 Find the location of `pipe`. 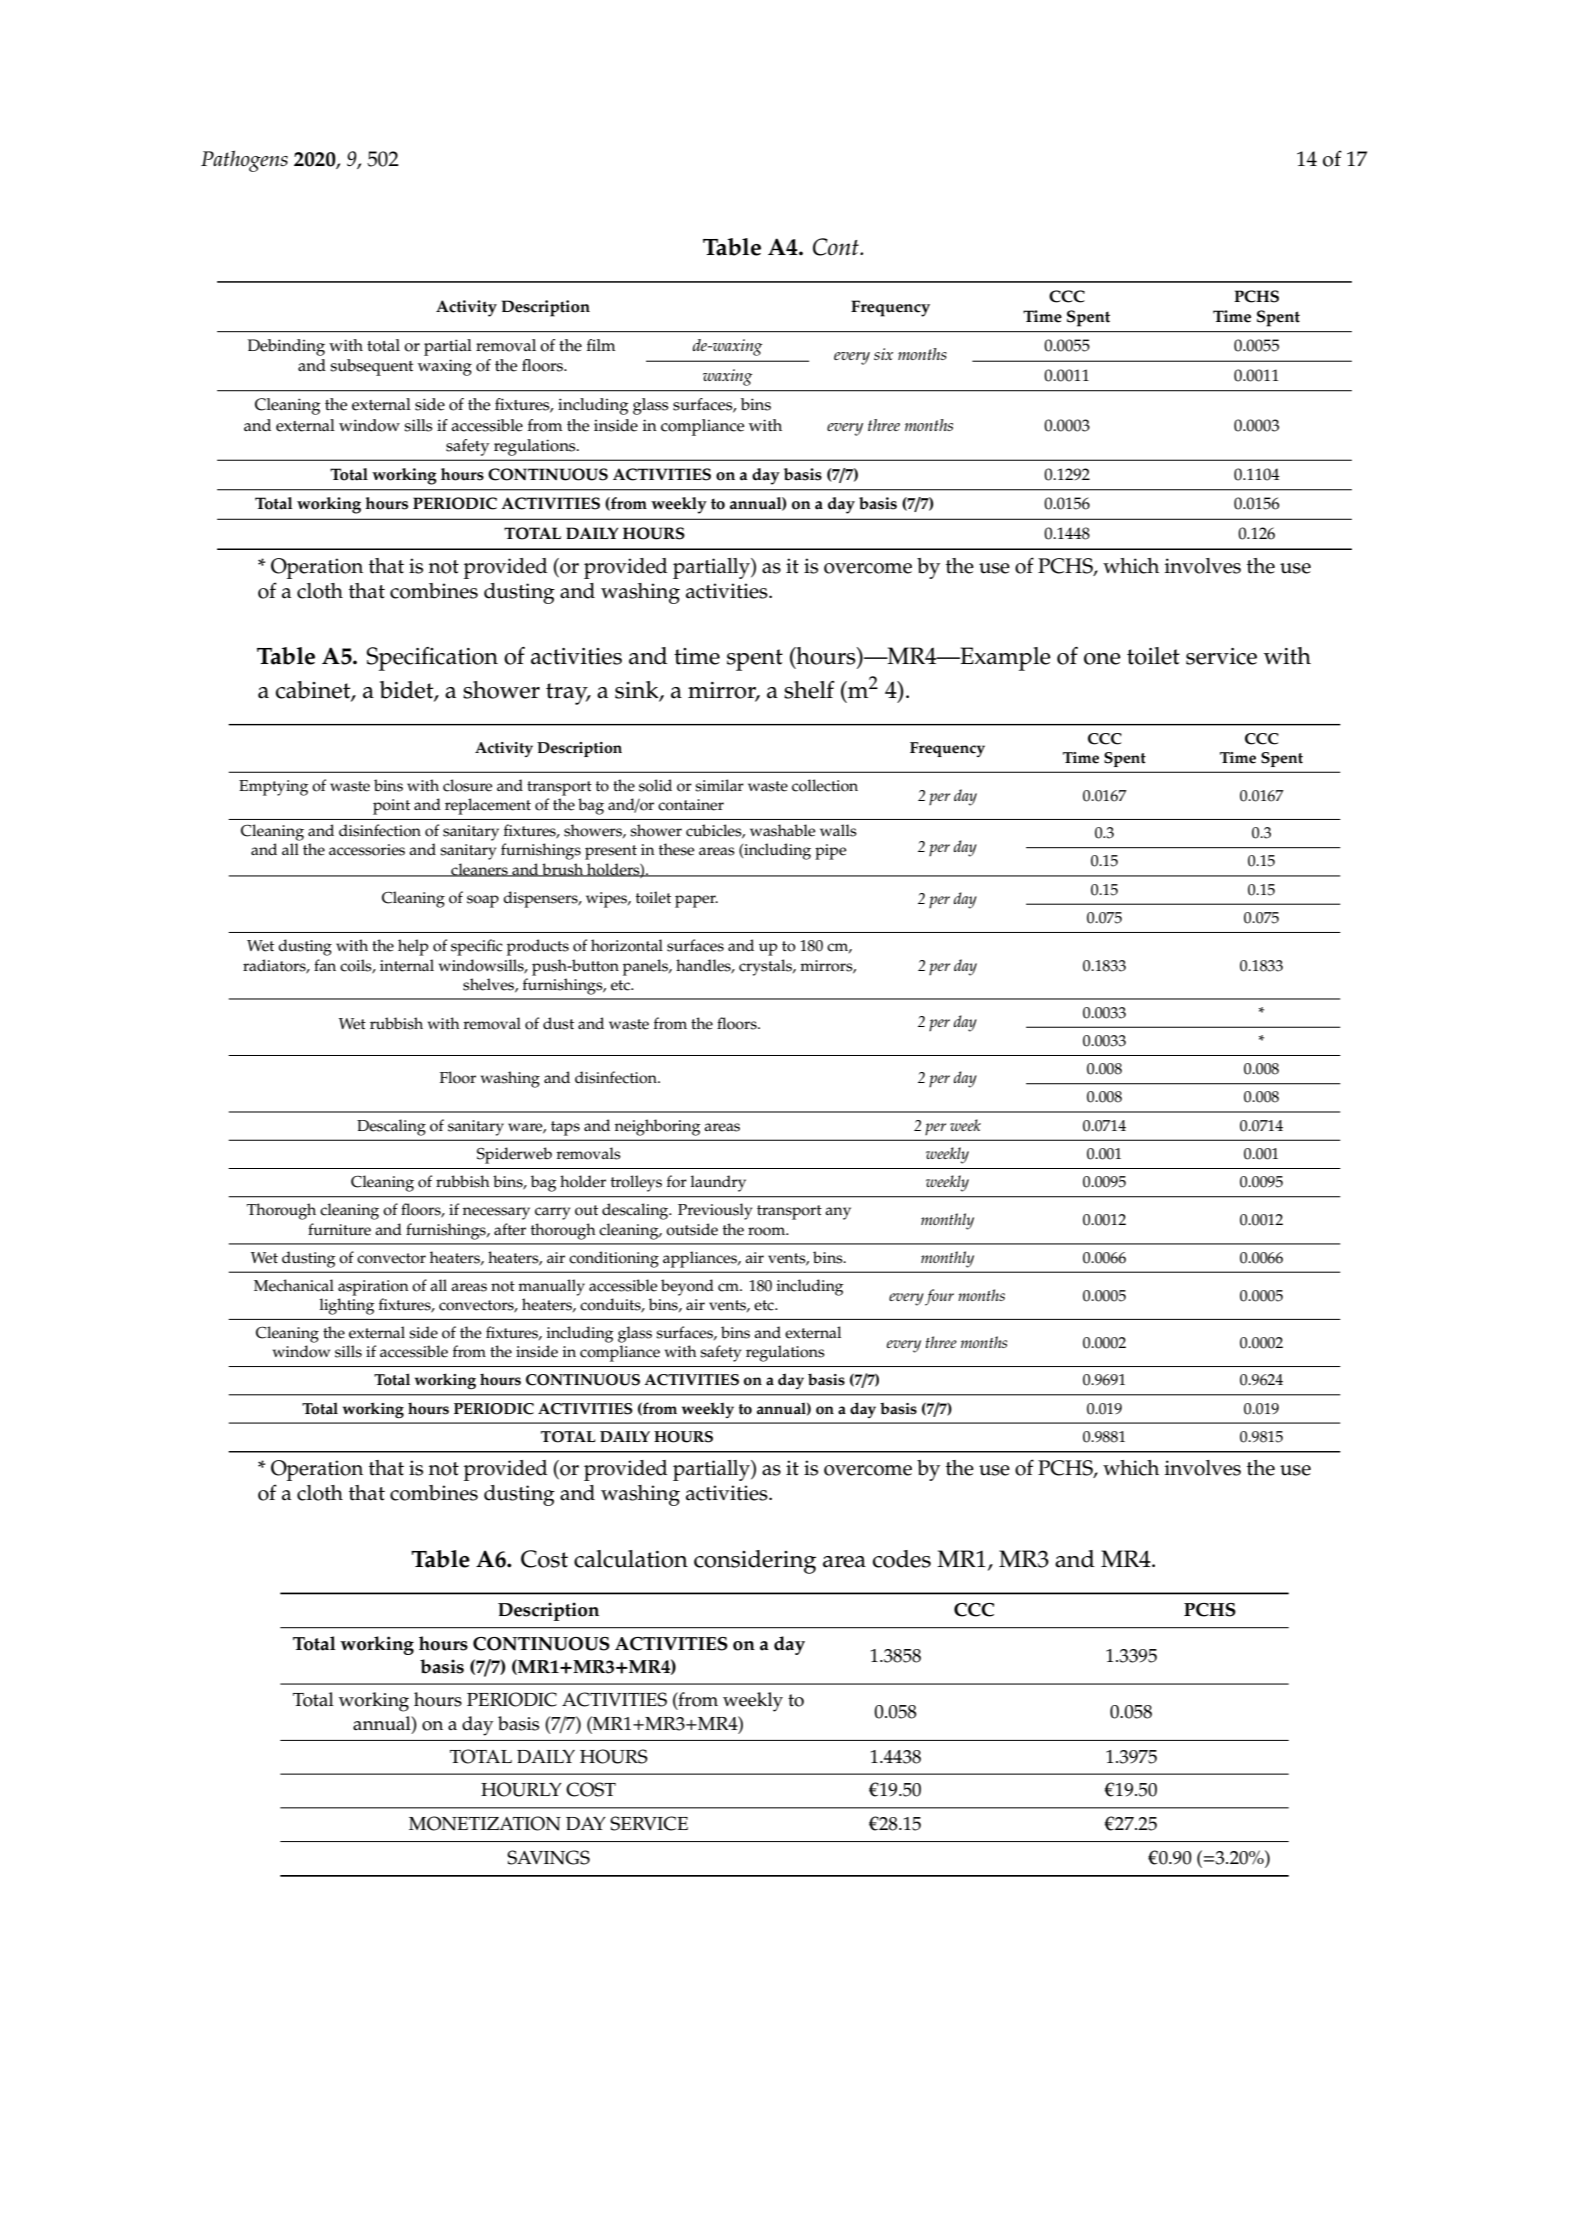

pipe is located at coordinates (831, 852).
